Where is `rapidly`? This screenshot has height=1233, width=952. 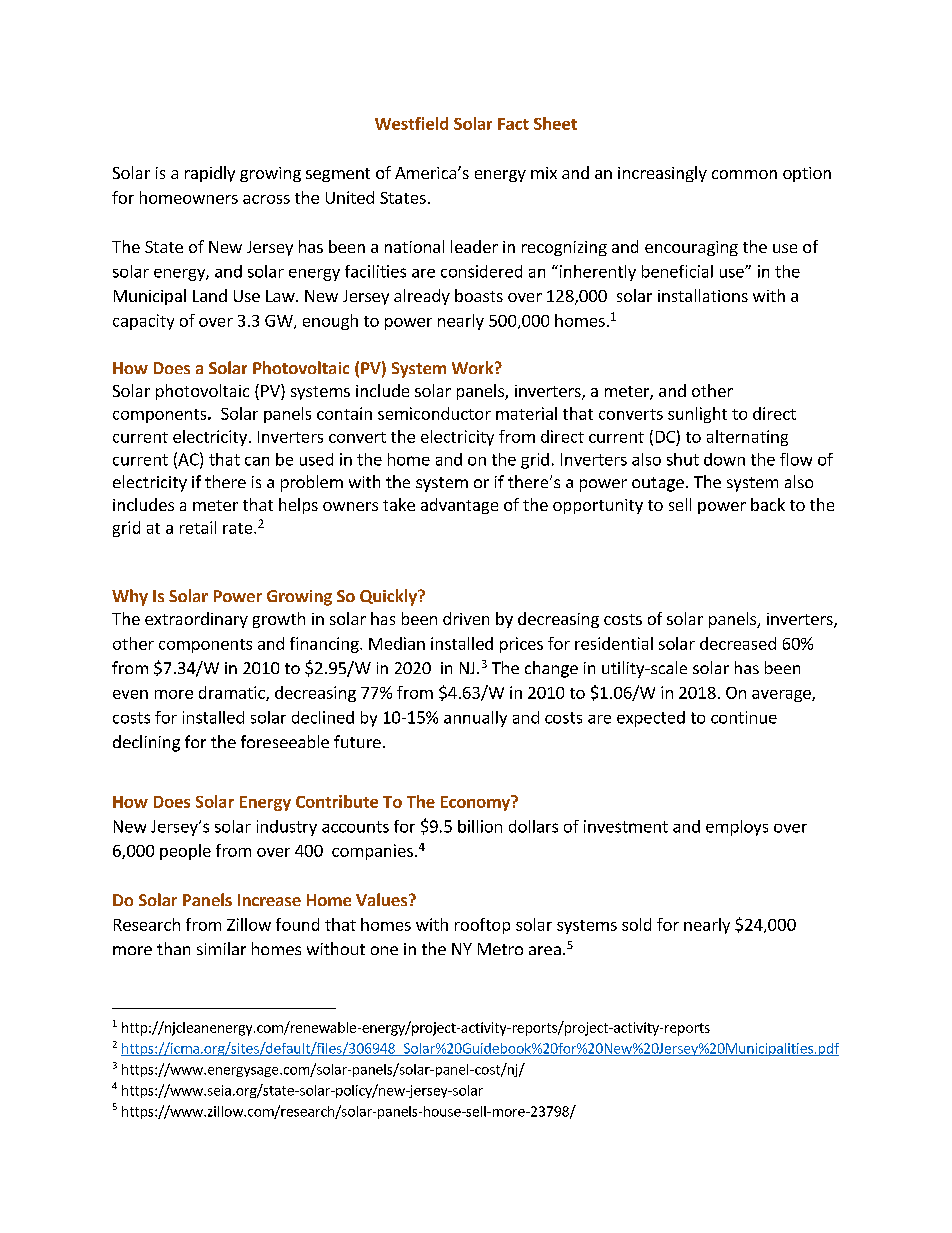
rapidly is located at coordinates (210, 174).
